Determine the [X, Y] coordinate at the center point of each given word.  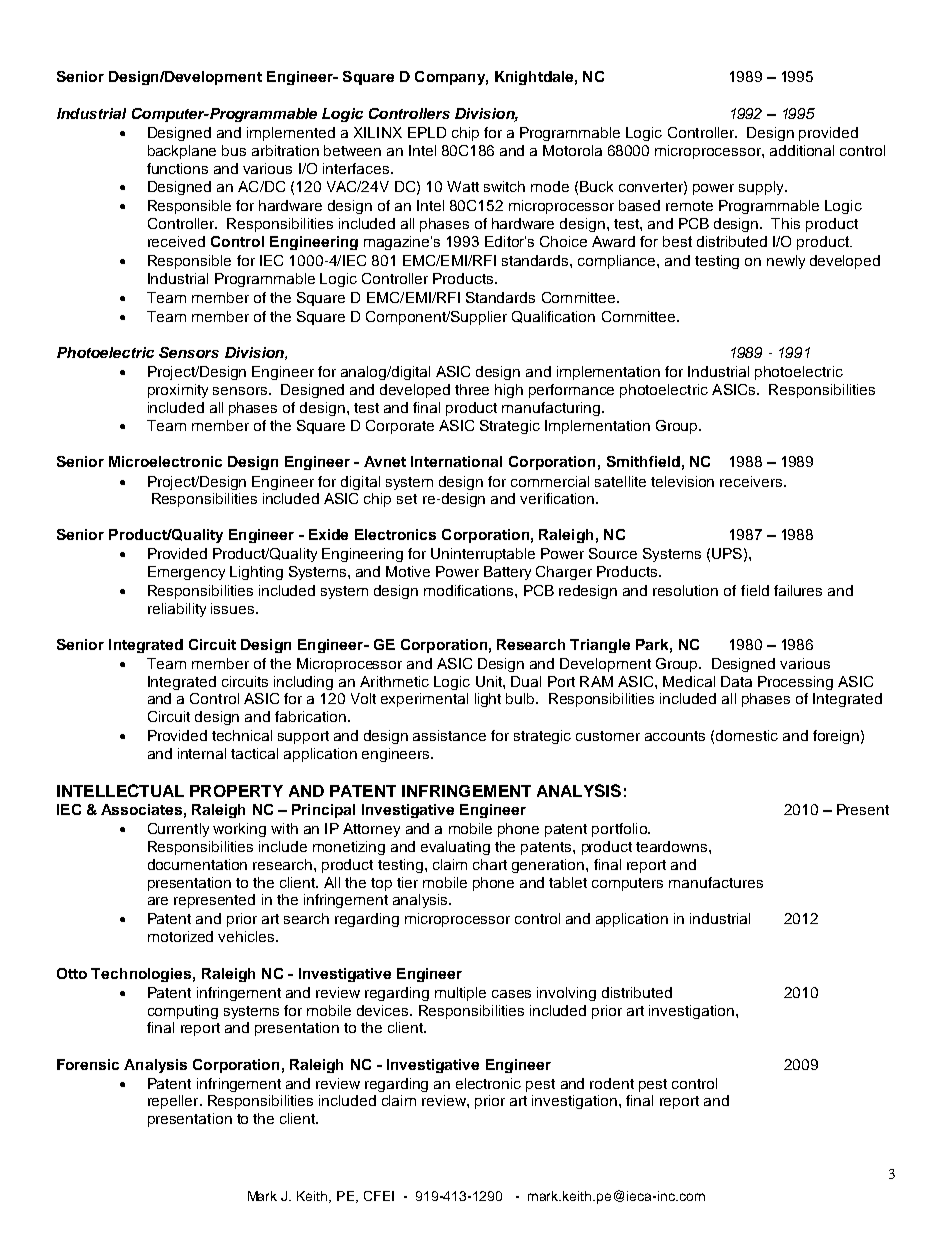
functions [177, 168]
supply [762, 188]
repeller [174, 1102]
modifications [470, 590]
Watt [463, 186]
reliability [177, 610]
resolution [685, 590]
